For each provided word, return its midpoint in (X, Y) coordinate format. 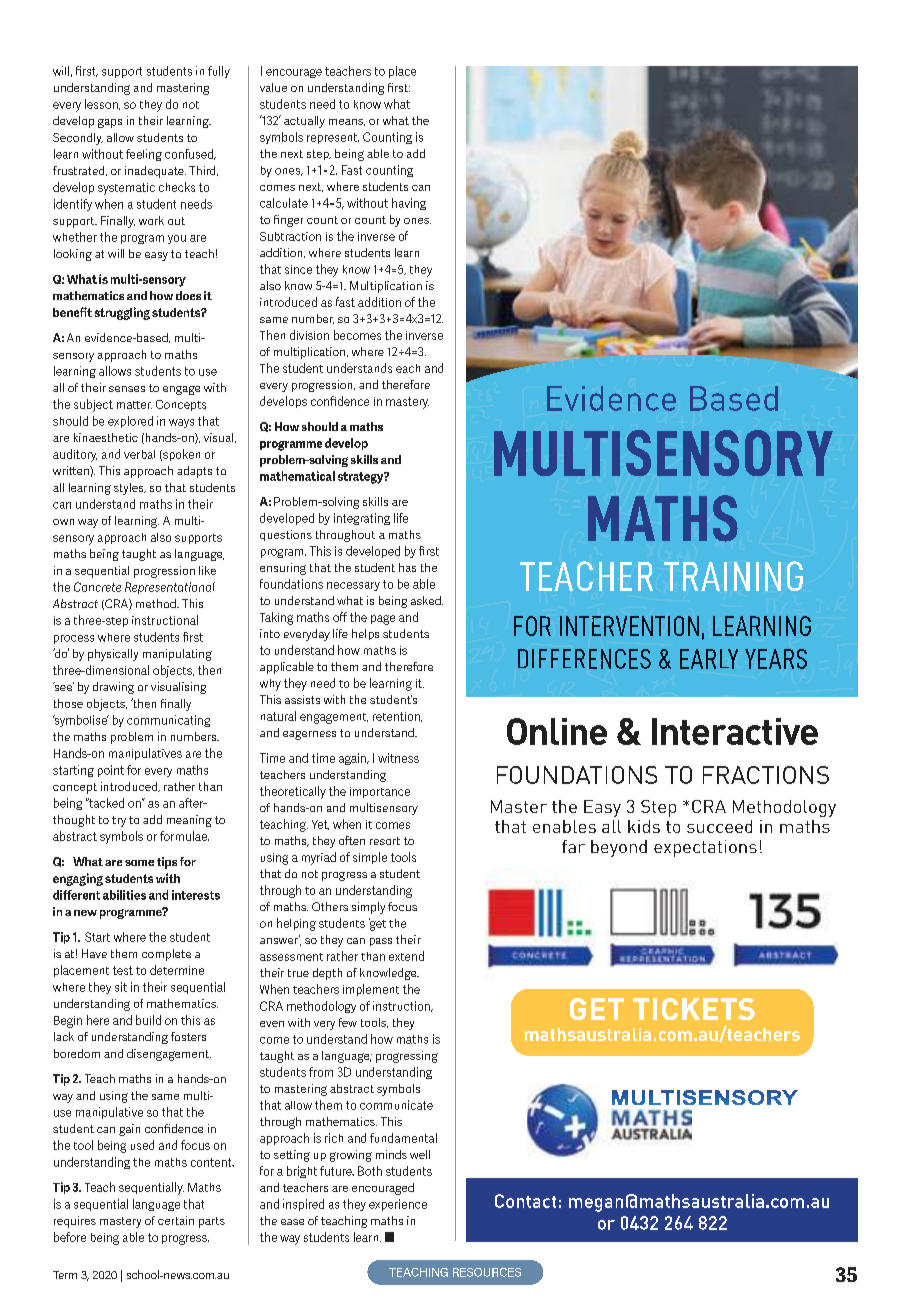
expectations (705, 848)
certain (176, 1220)
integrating (362, 519)
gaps (110, 123)
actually (304, 122)
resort (385, 841)
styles (130, 489)
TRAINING (733, 576)
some (139, 863)
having (409, 204)
